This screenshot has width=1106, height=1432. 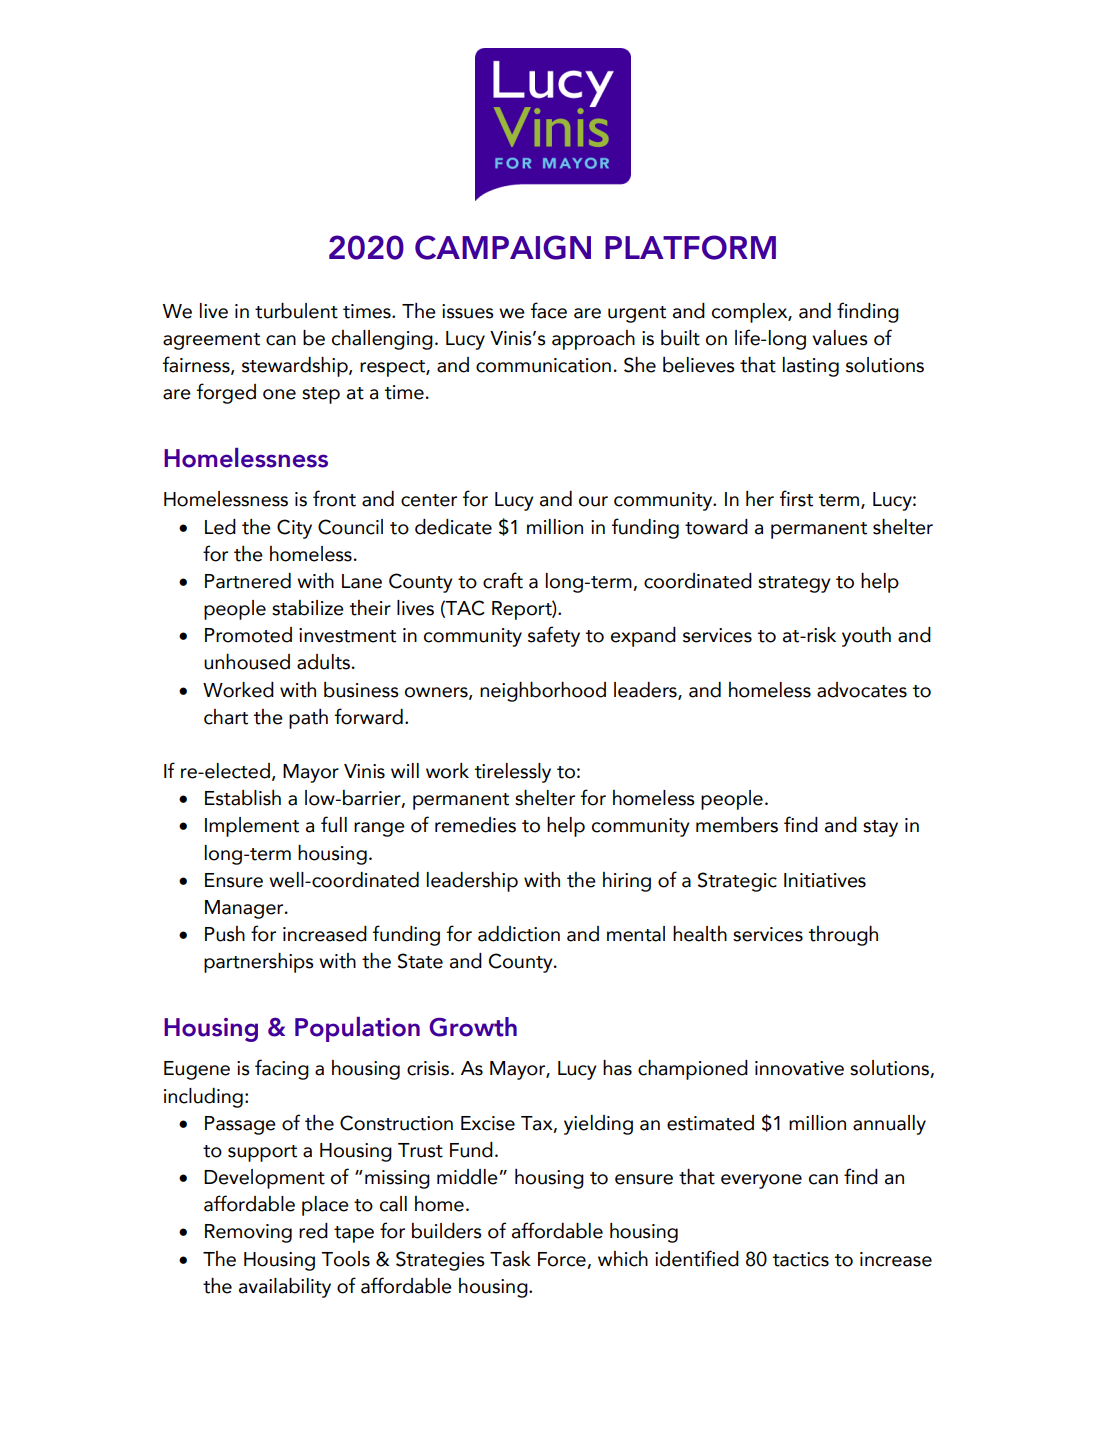 What do you see at coordinates (549, 310) in the screenshot?
I see `face` at bounding box center [549, 310].
